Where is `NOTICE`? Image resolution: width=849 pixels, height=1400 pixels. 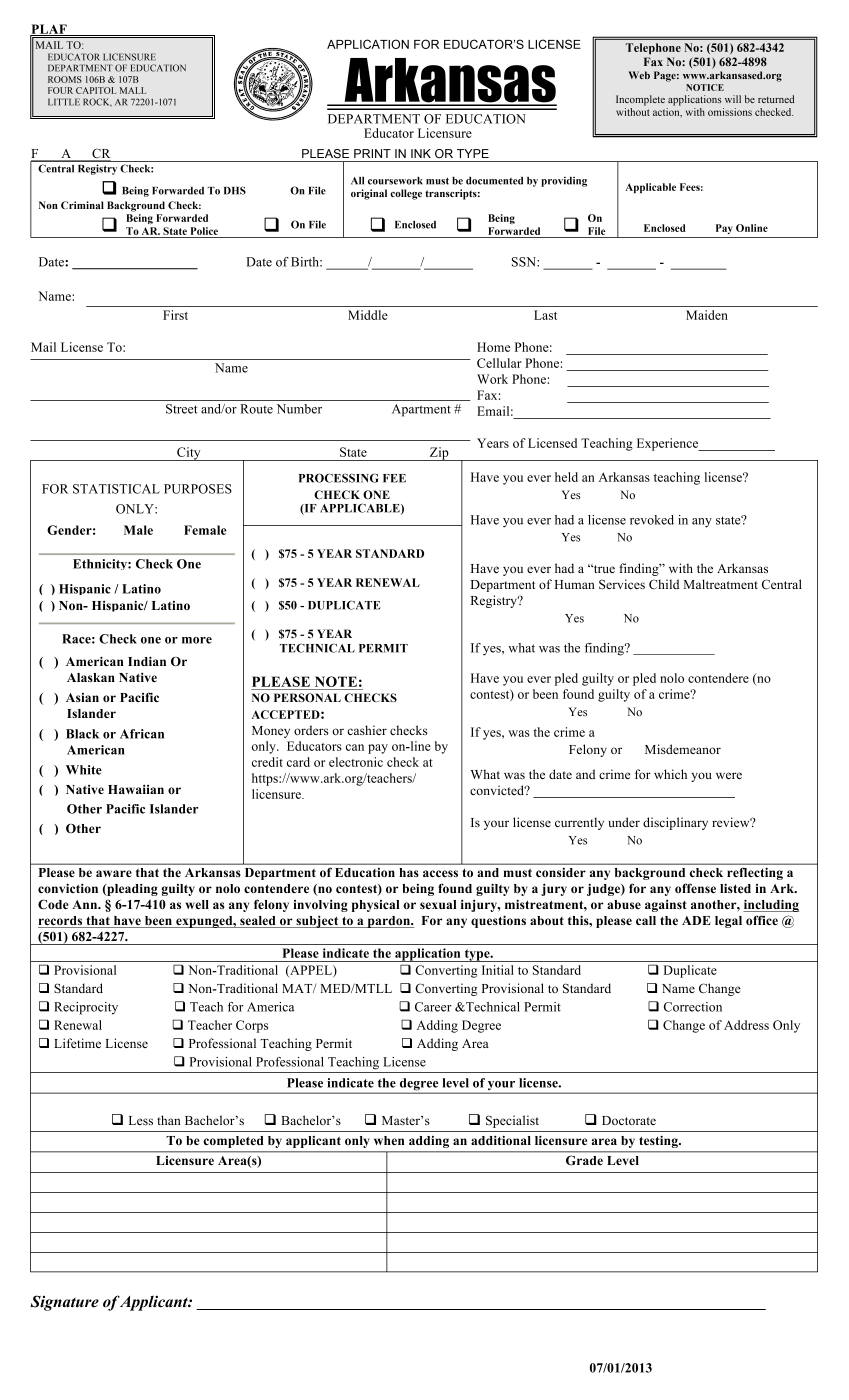
NOTICE is located at coordinates (705, 87).
